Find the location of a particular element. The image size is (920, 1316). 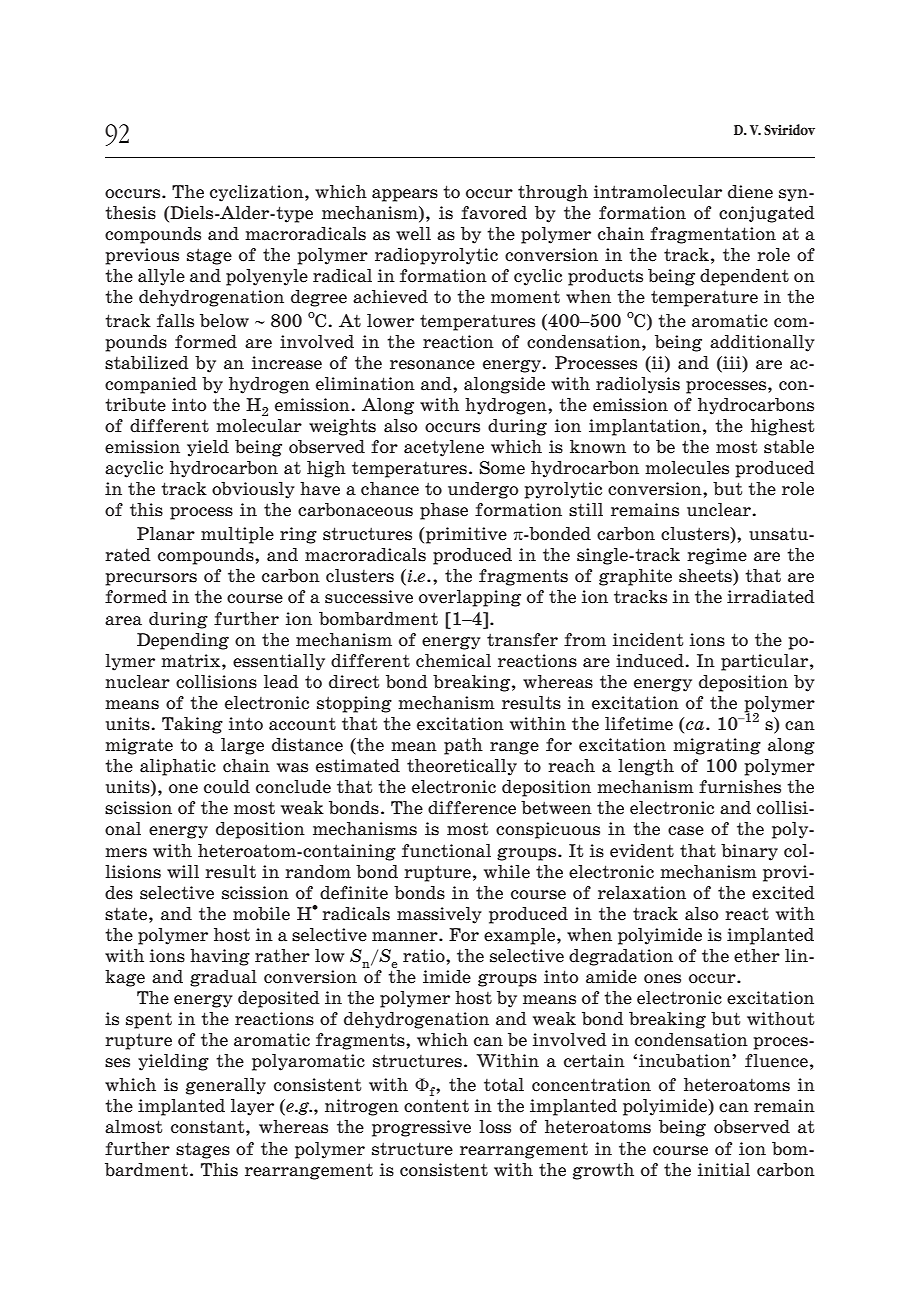

Depending is located at coordinates (183, 641).
